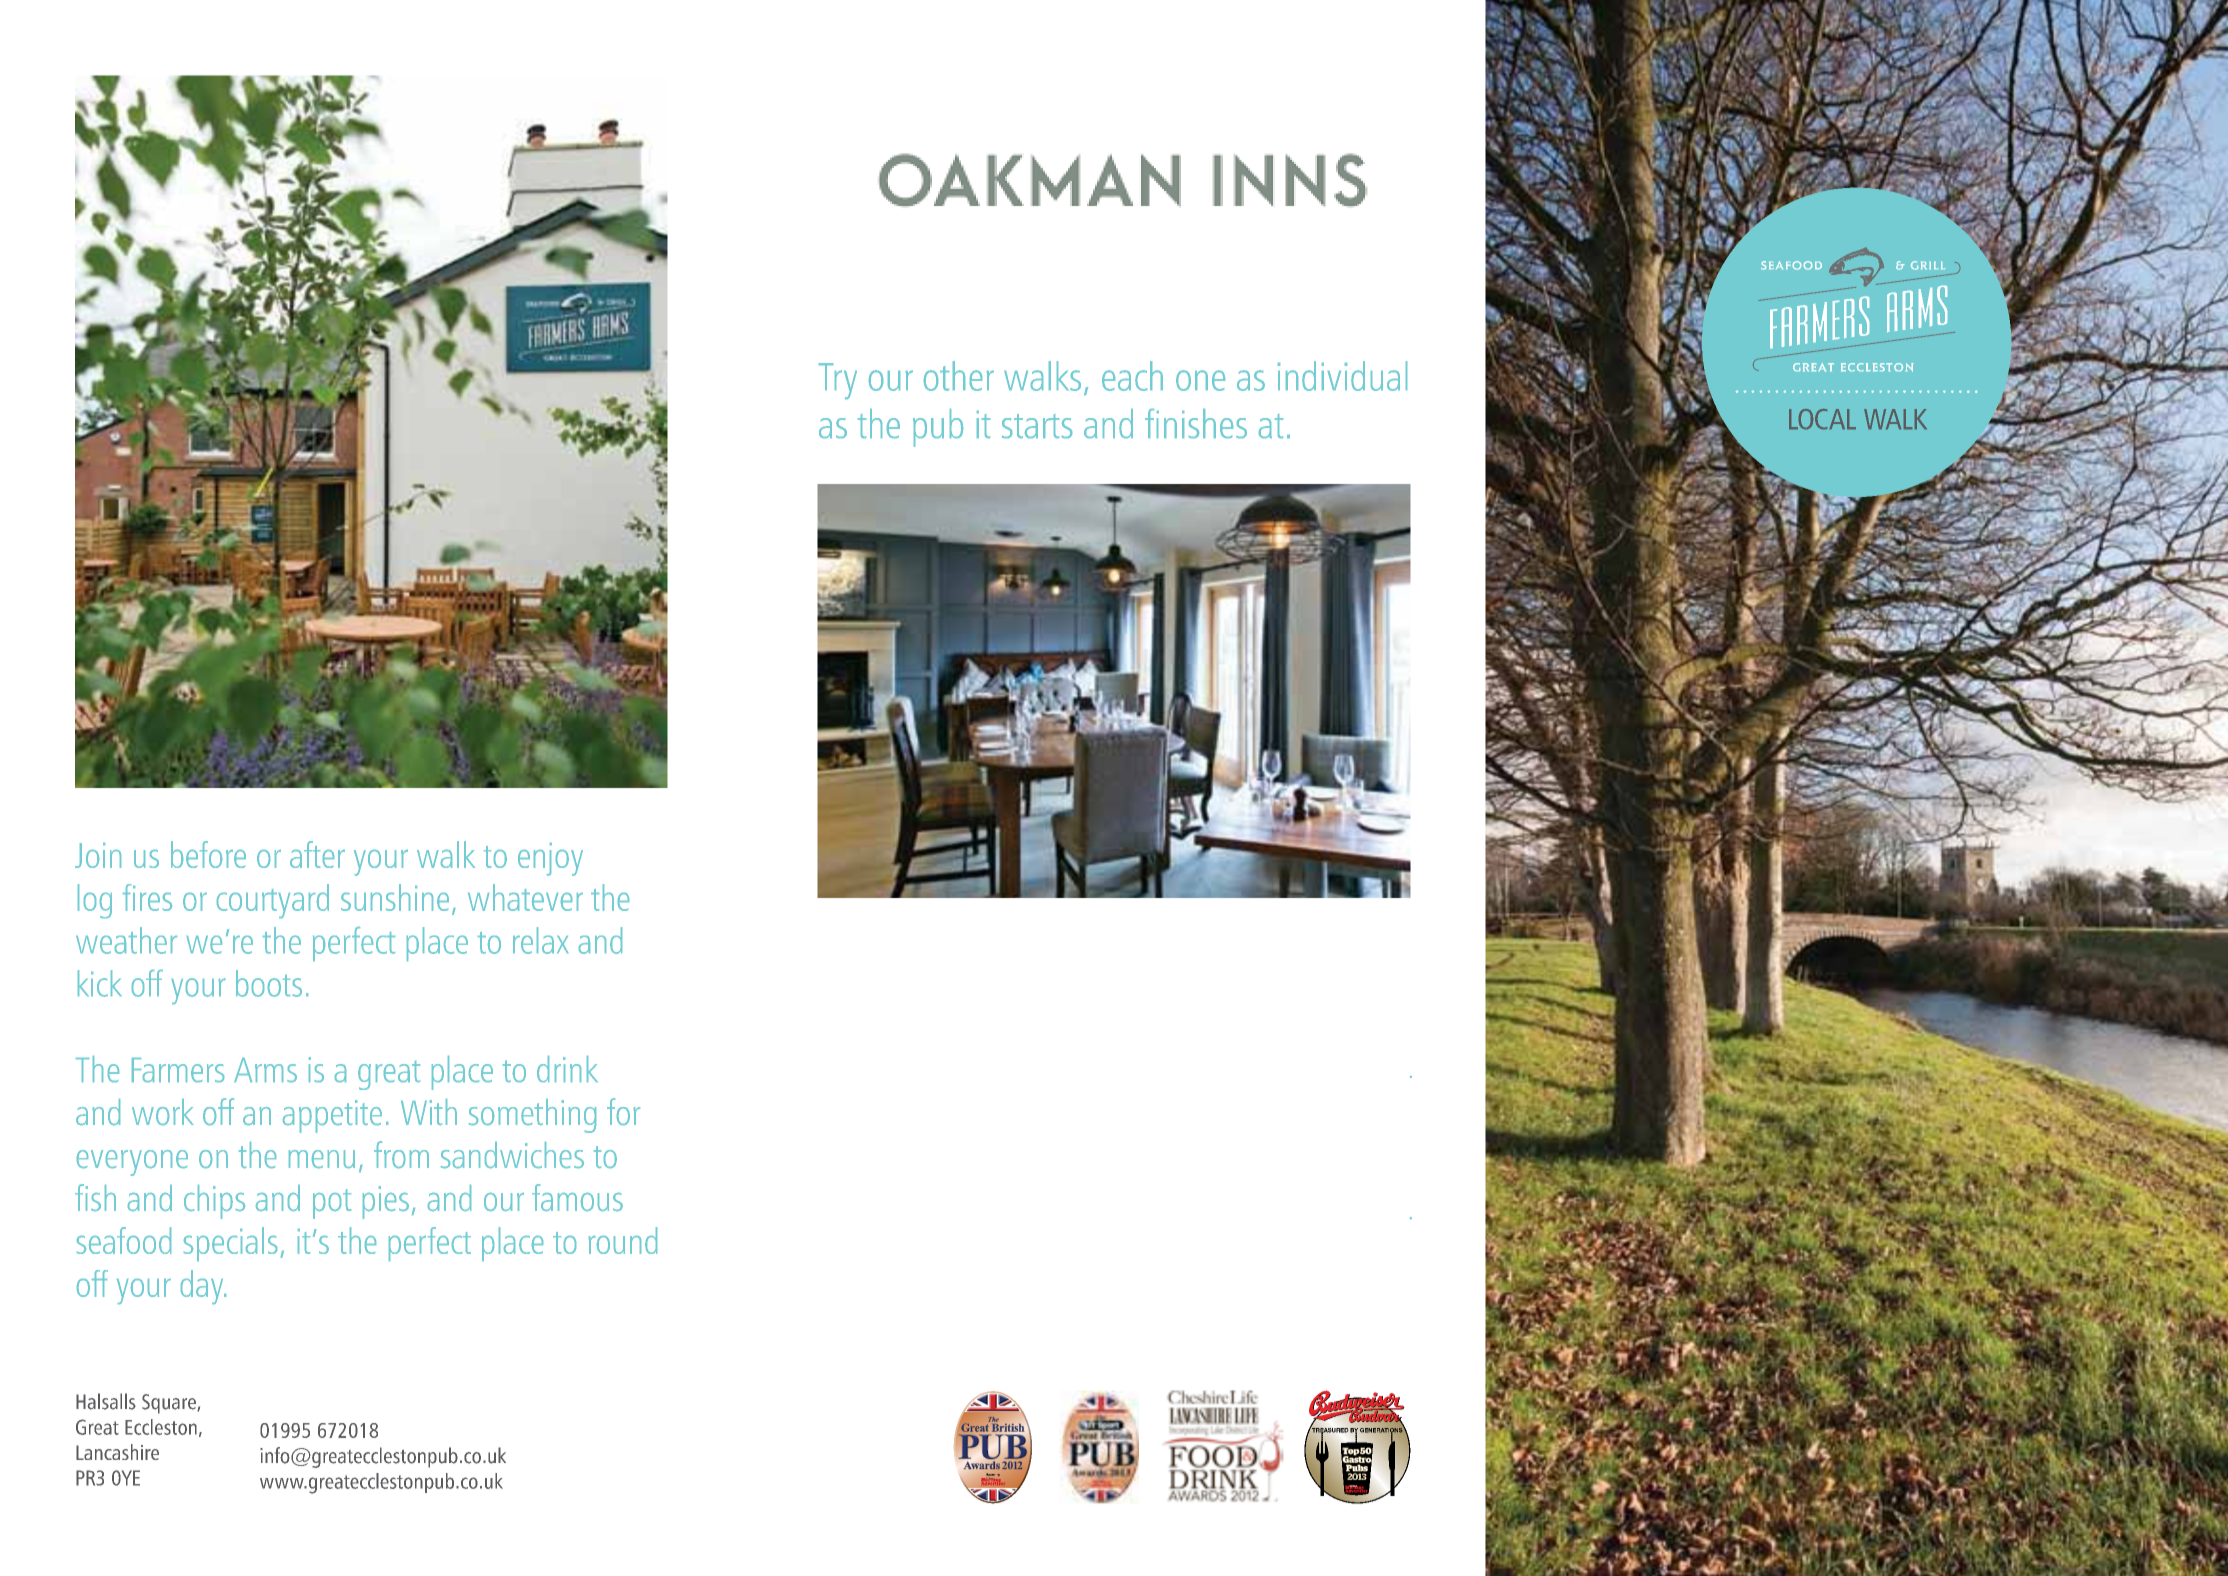 The image size is (2228, 1576). What do you see at coordinates (1822, 419) in the screenshot?
I see `LOCAL` at bounding box center [1822, 419].
